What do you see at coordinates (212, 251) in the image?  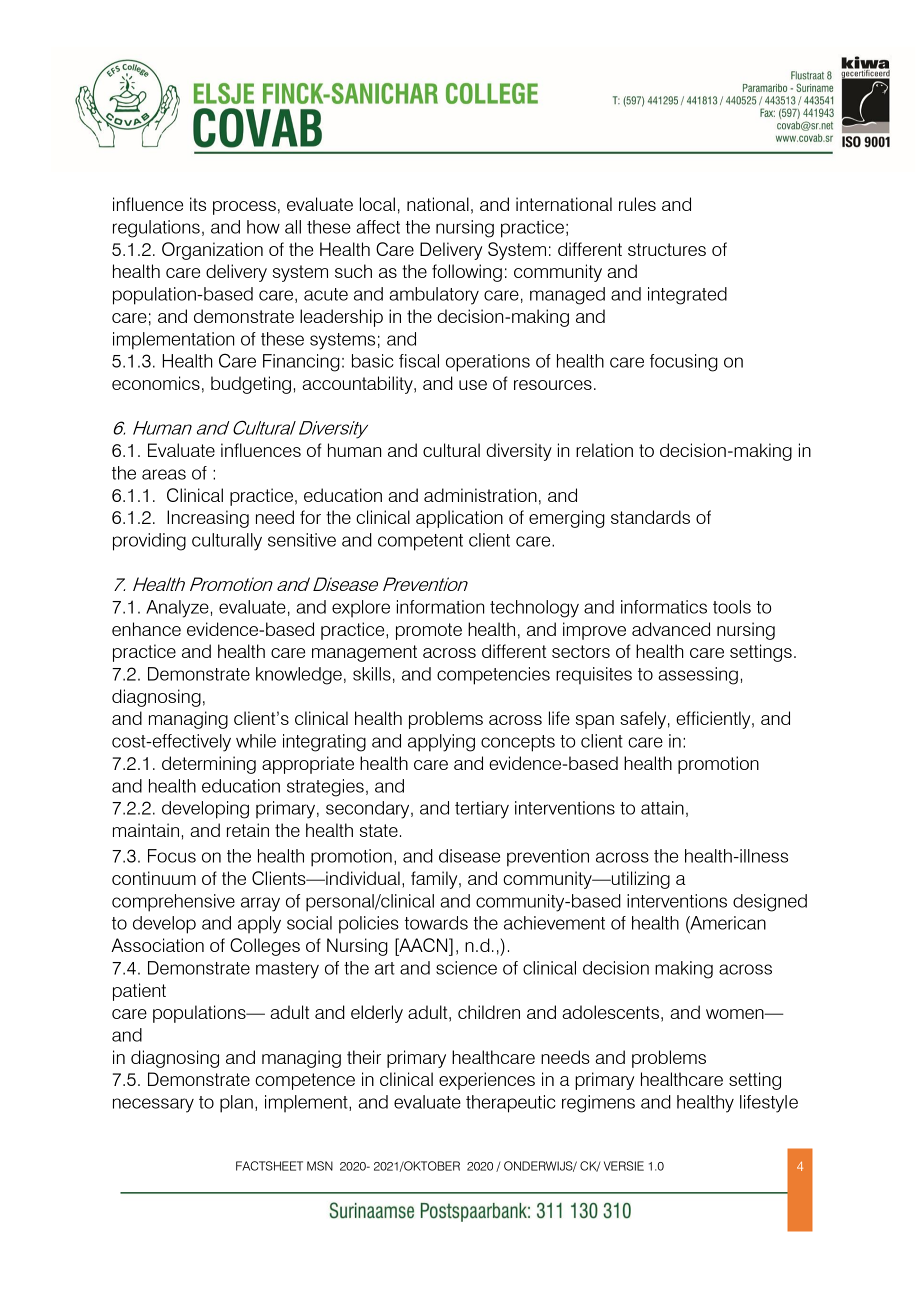 I see `Organization` at bounding box center [212, 251].
